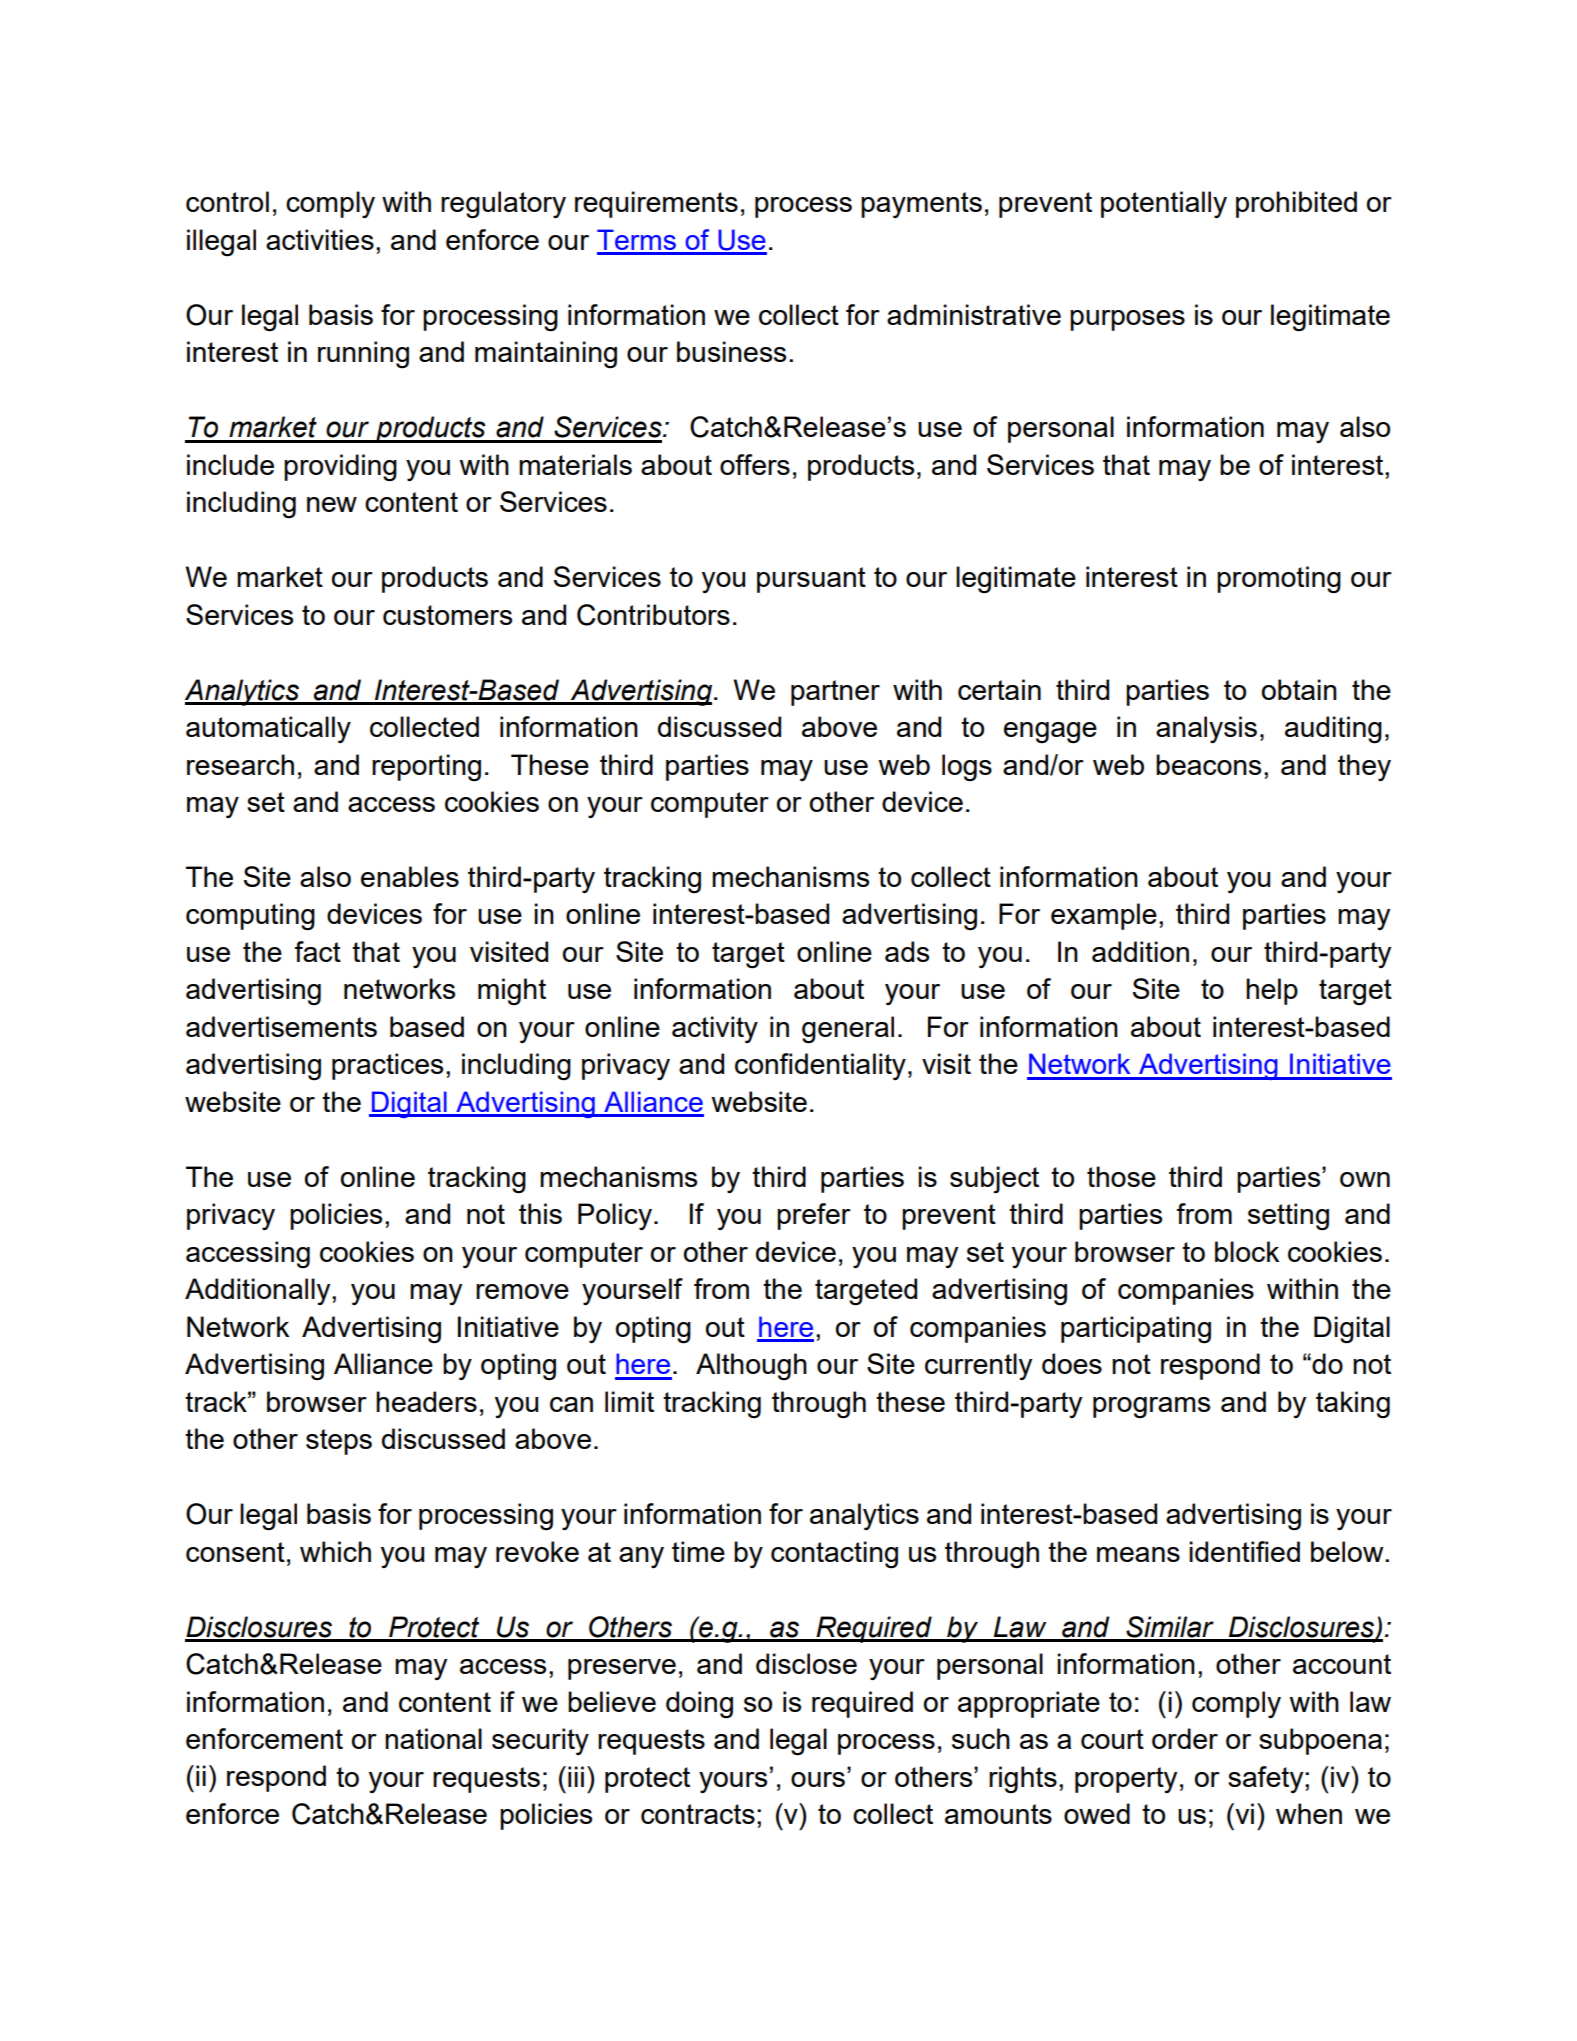 This image has width=1577, height=2041. I want to click on national, so click(433, 1738).
